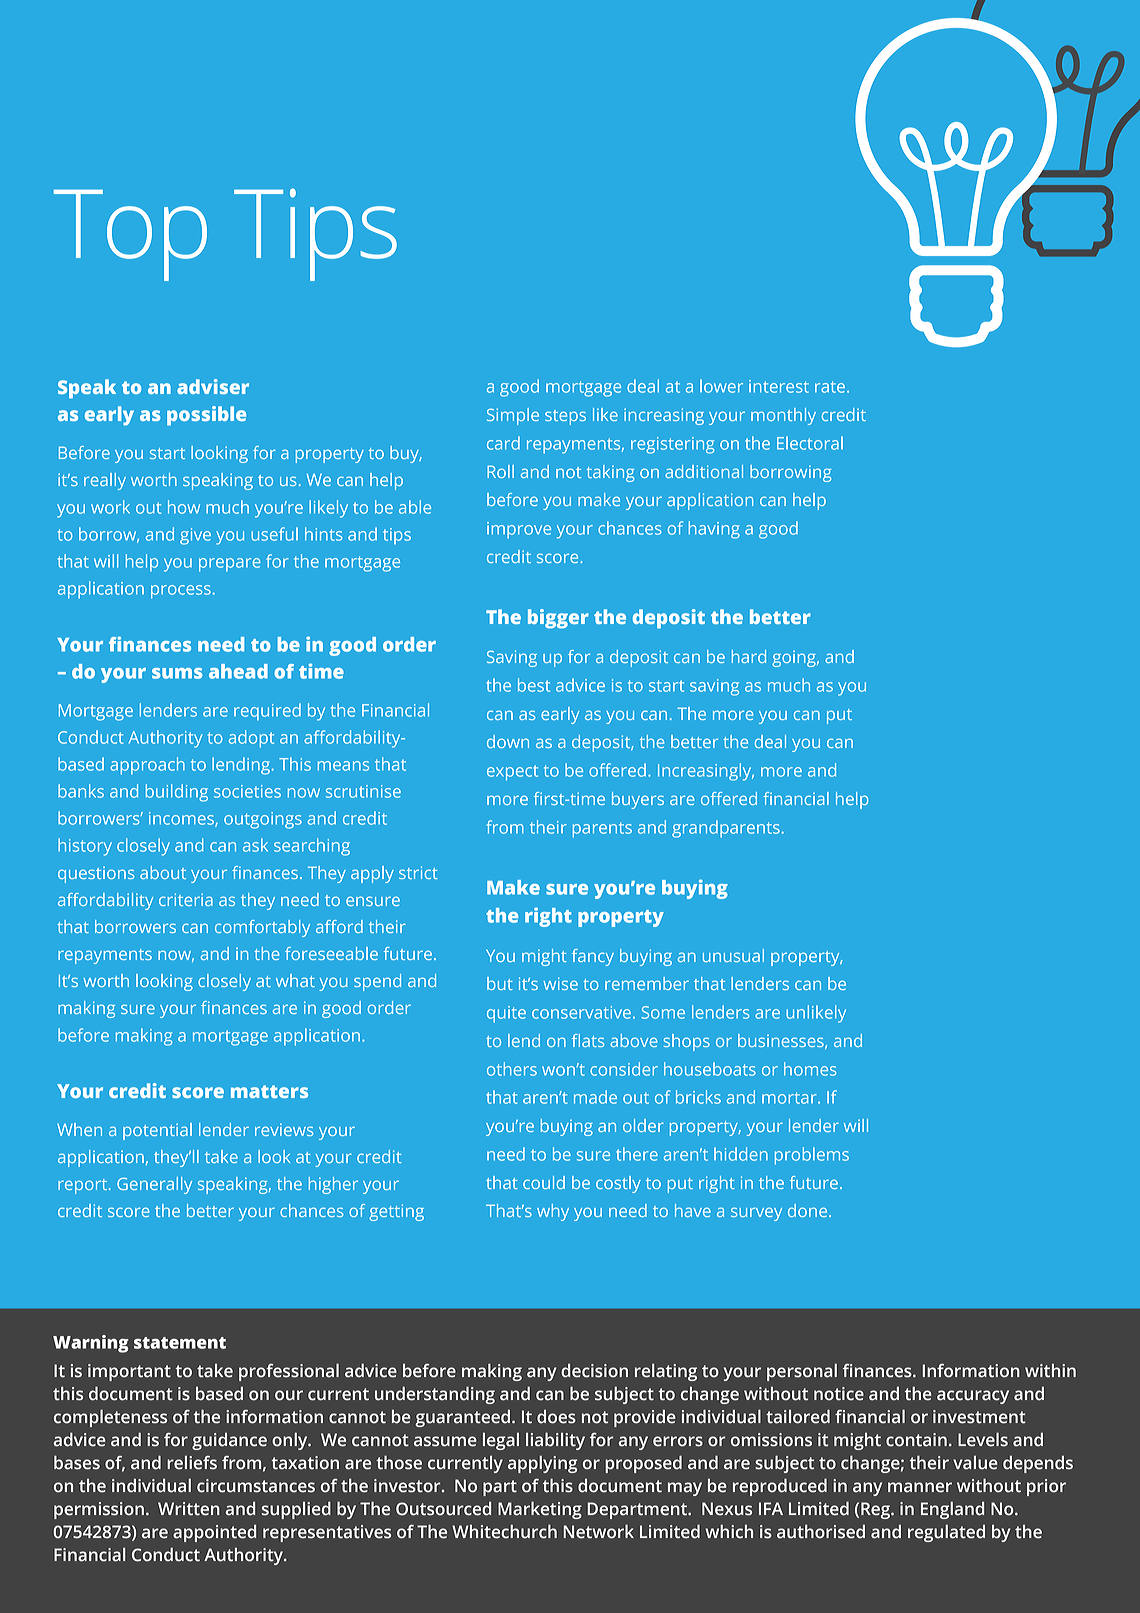 The image size is (1140, 1613). I want to click on fancy, so click(593, 957).
